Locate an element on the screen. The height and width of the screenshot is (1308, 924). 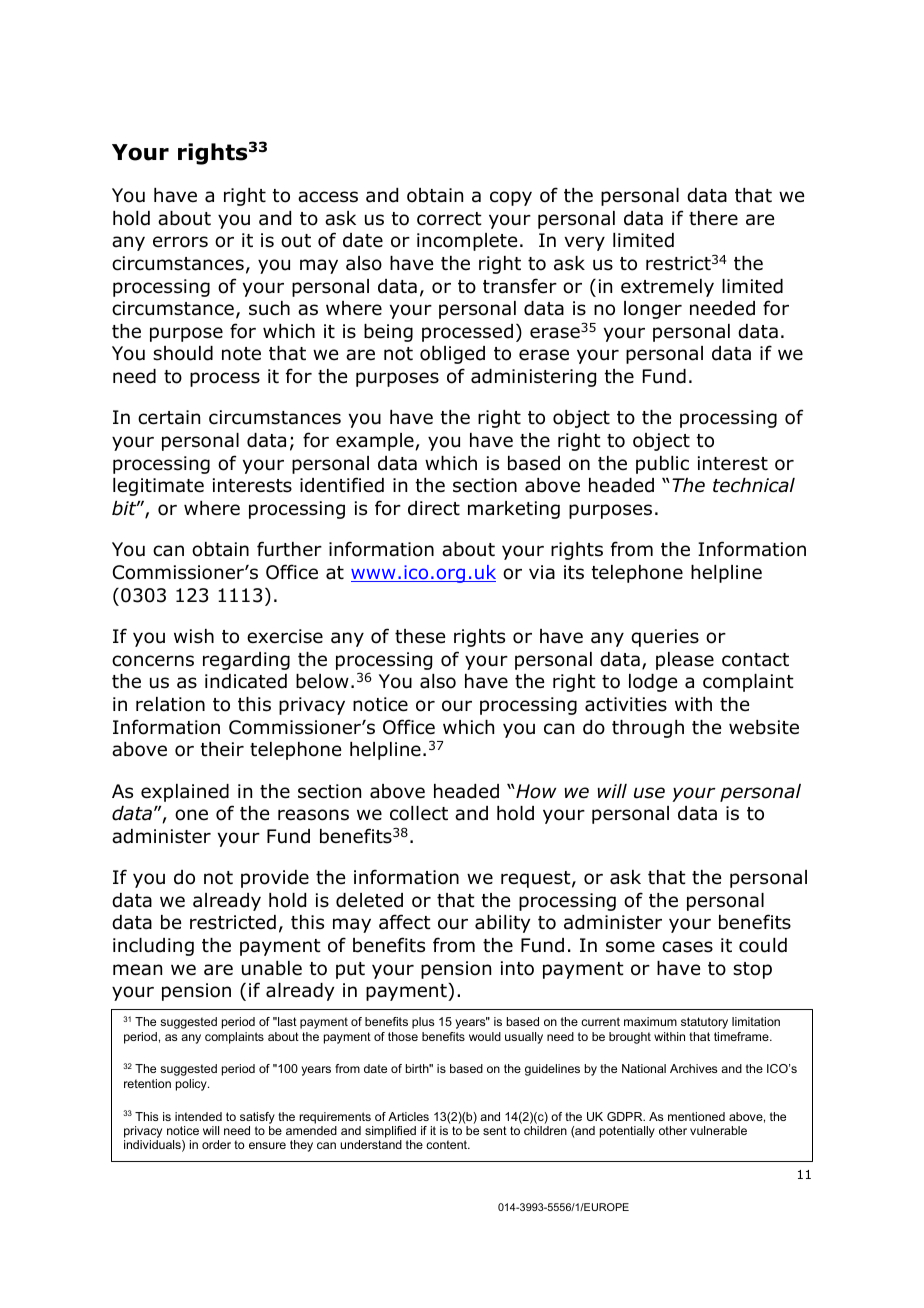
please is located at coordinates (685, 661).
